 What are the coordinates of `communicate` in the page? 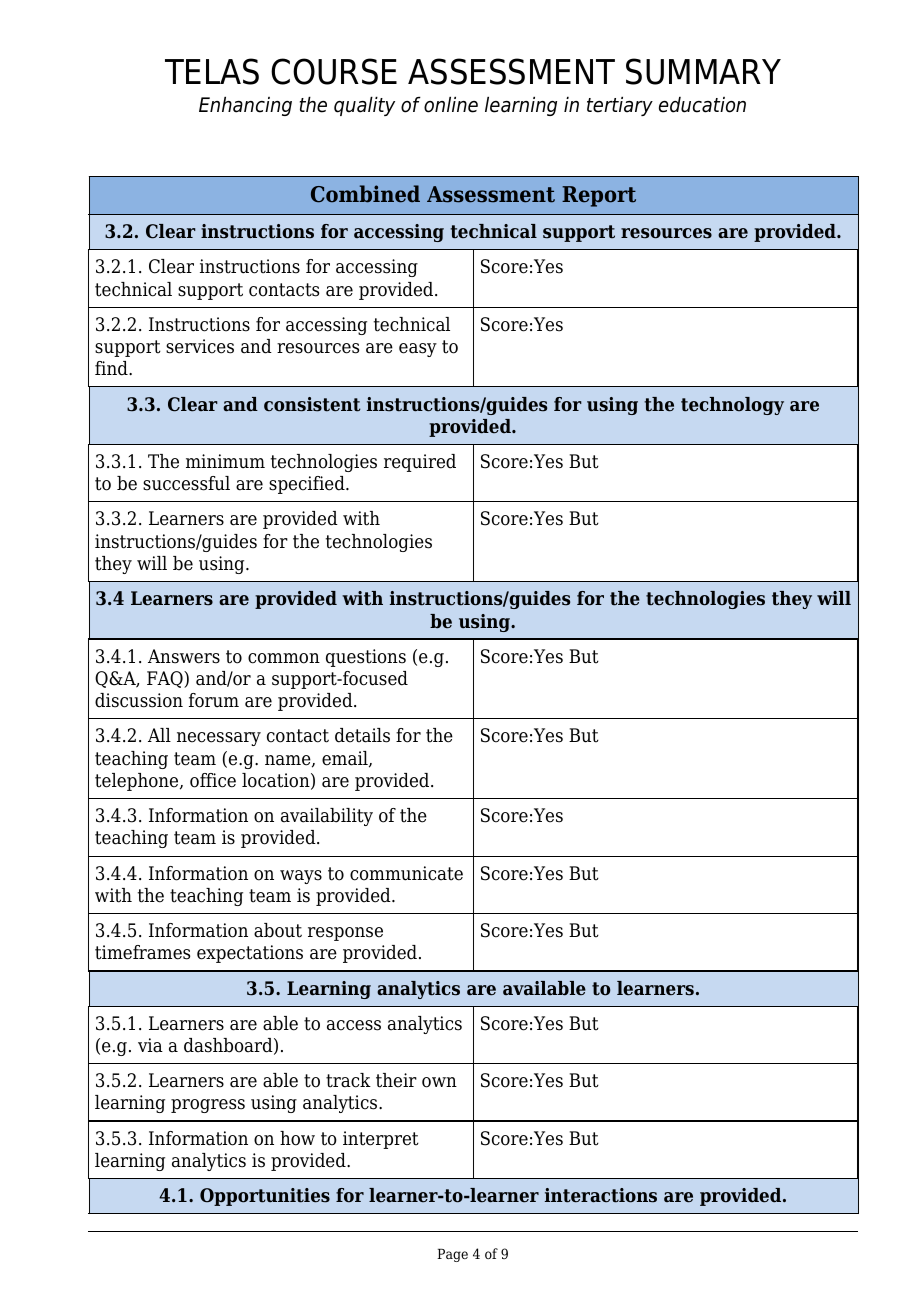 It's located at (406, 873).
